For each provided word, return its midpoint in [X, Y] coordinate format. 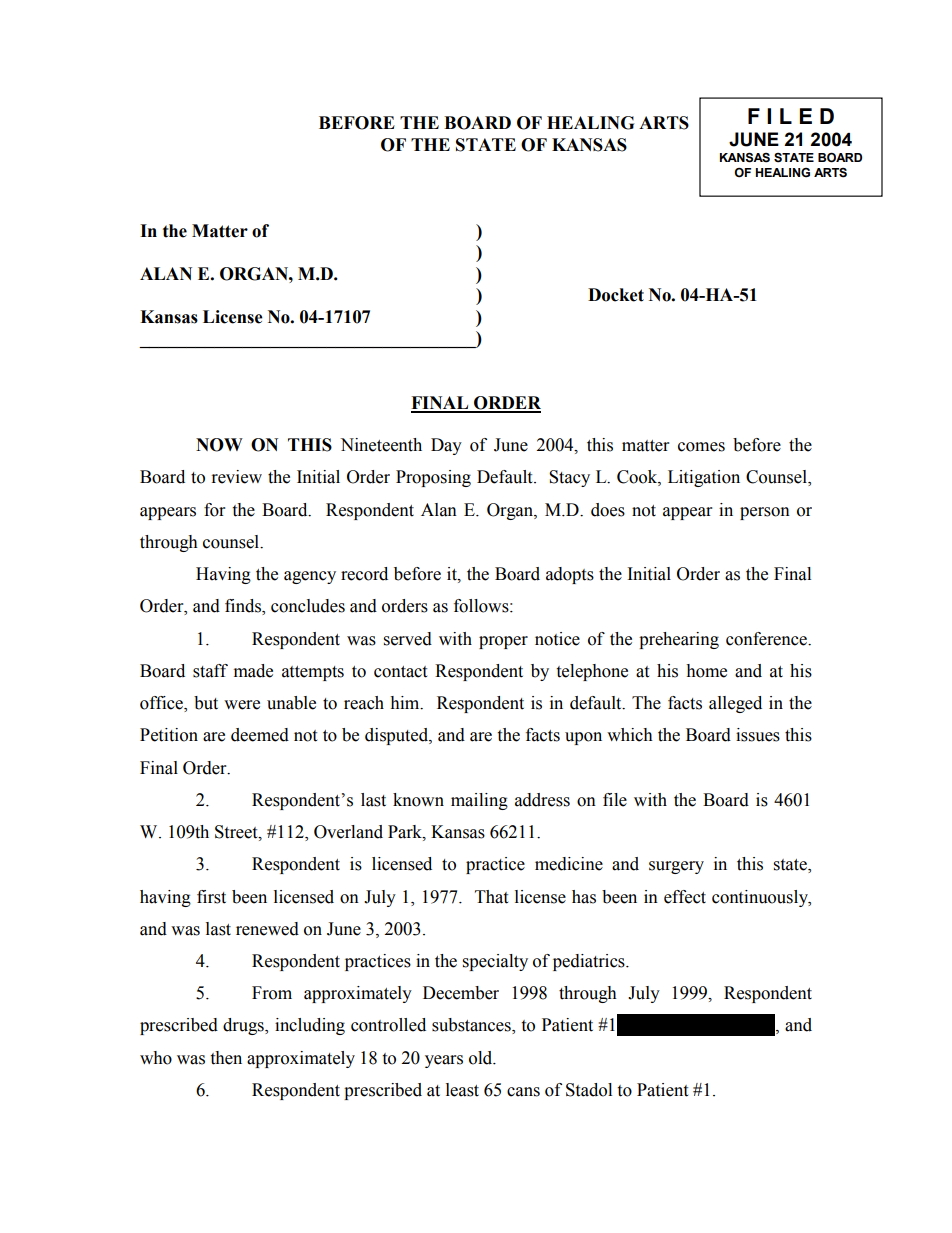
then [226, 1058]
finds [244, 607]
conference [767, 639]
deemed [260, 735]
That [491, 897]
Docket [616, 295]
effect [685, 897]
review [237, 477]
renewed [267, 929]
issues [758, 735]
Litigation [704, 478]
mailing [479, 801]
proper [503, 642]
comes [701, 447]
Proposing [433, 478]
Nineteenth [381, 445]
